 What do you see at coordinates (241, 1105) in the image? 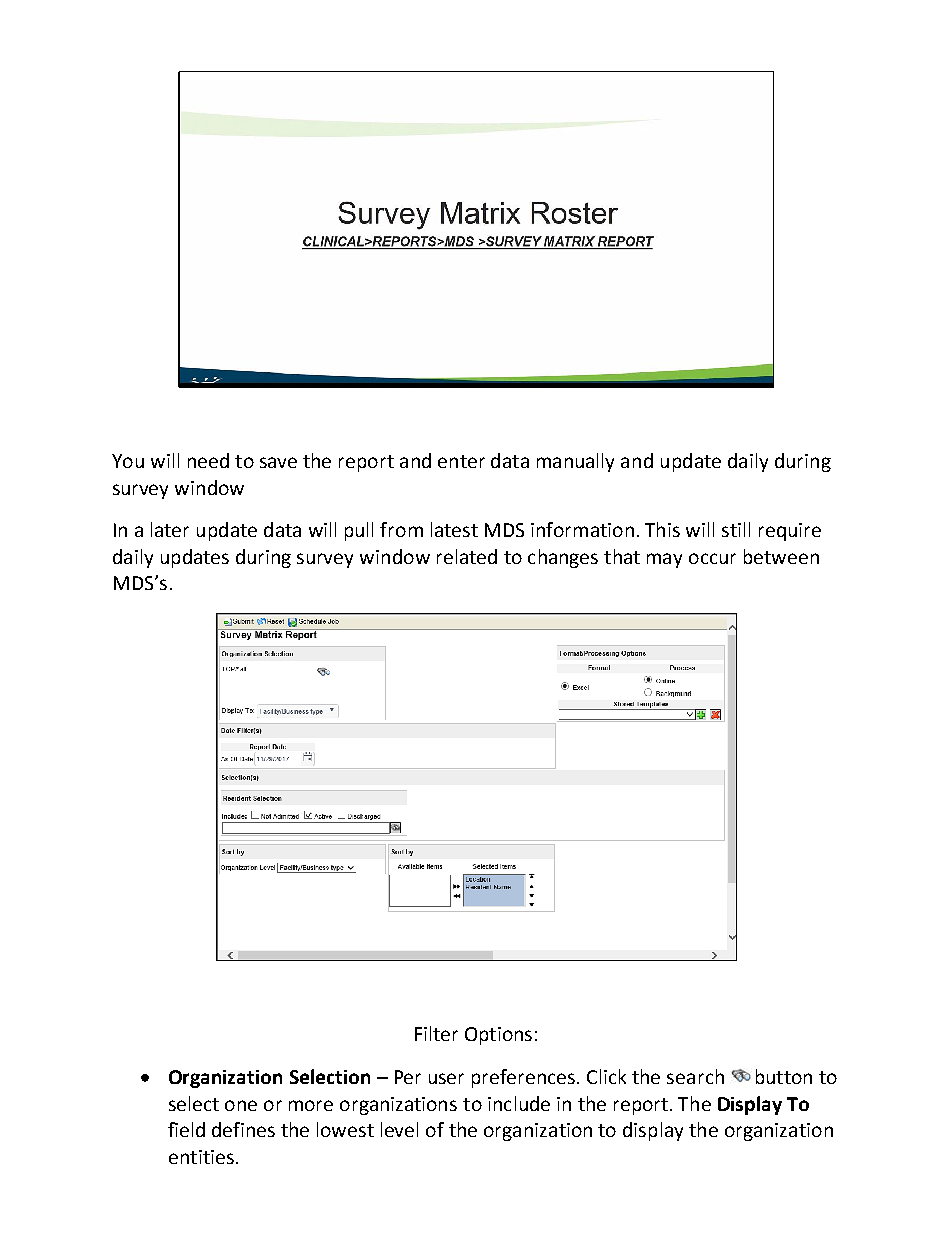
I see `one` at bounding box center [241, 1105].
